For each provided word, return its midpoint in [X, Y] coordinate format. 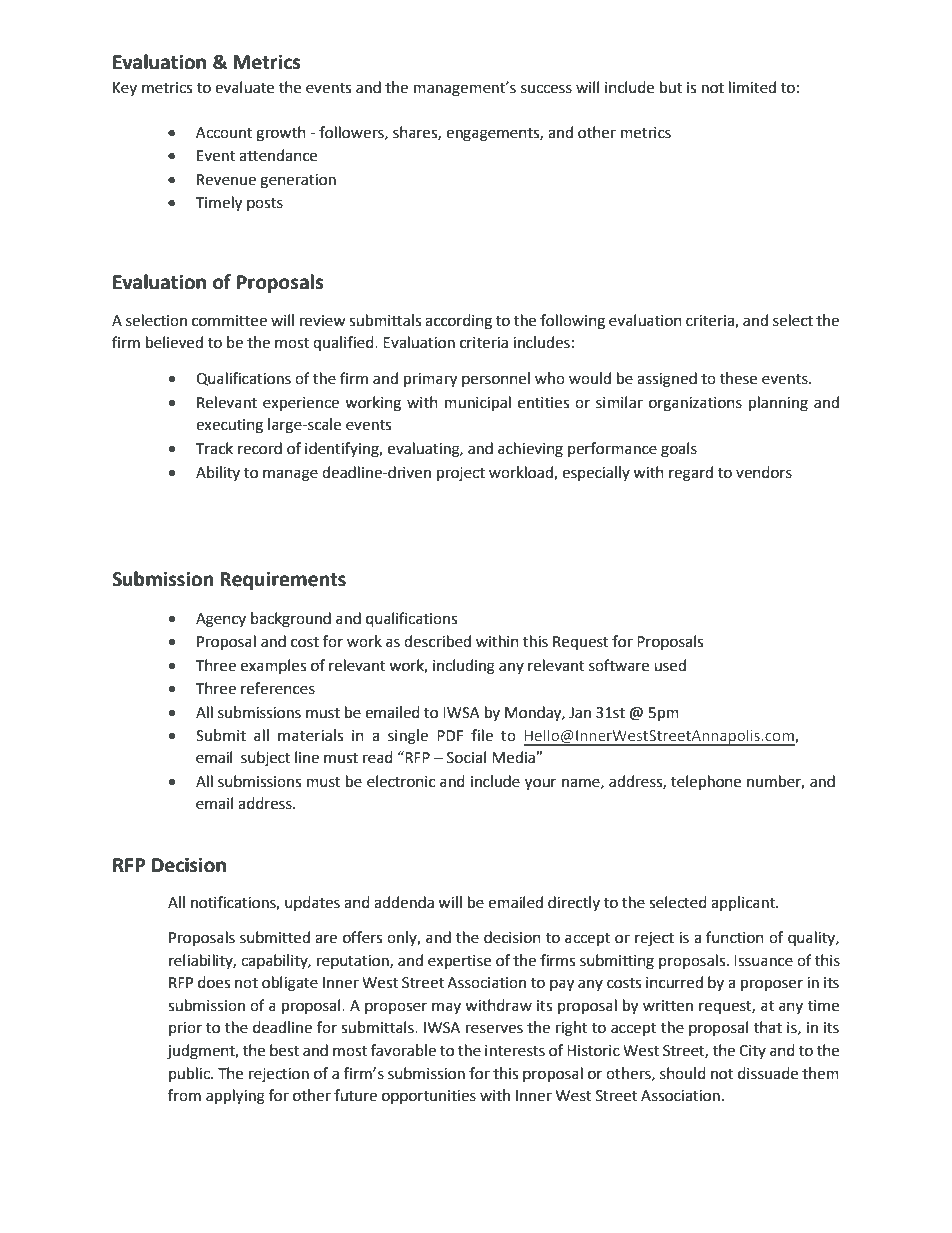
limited [752, 87]
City [752, 1052]
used [670, 665]
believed [174, 342]
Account [224, 133]
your [540, 784]
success [546, 89]
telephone [706, 783]
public [190, 1074]
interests [515, 1051]
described [437, 641]
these [738, 378]
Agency [221, 620]
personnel [496, 379]
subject [266, 758]
